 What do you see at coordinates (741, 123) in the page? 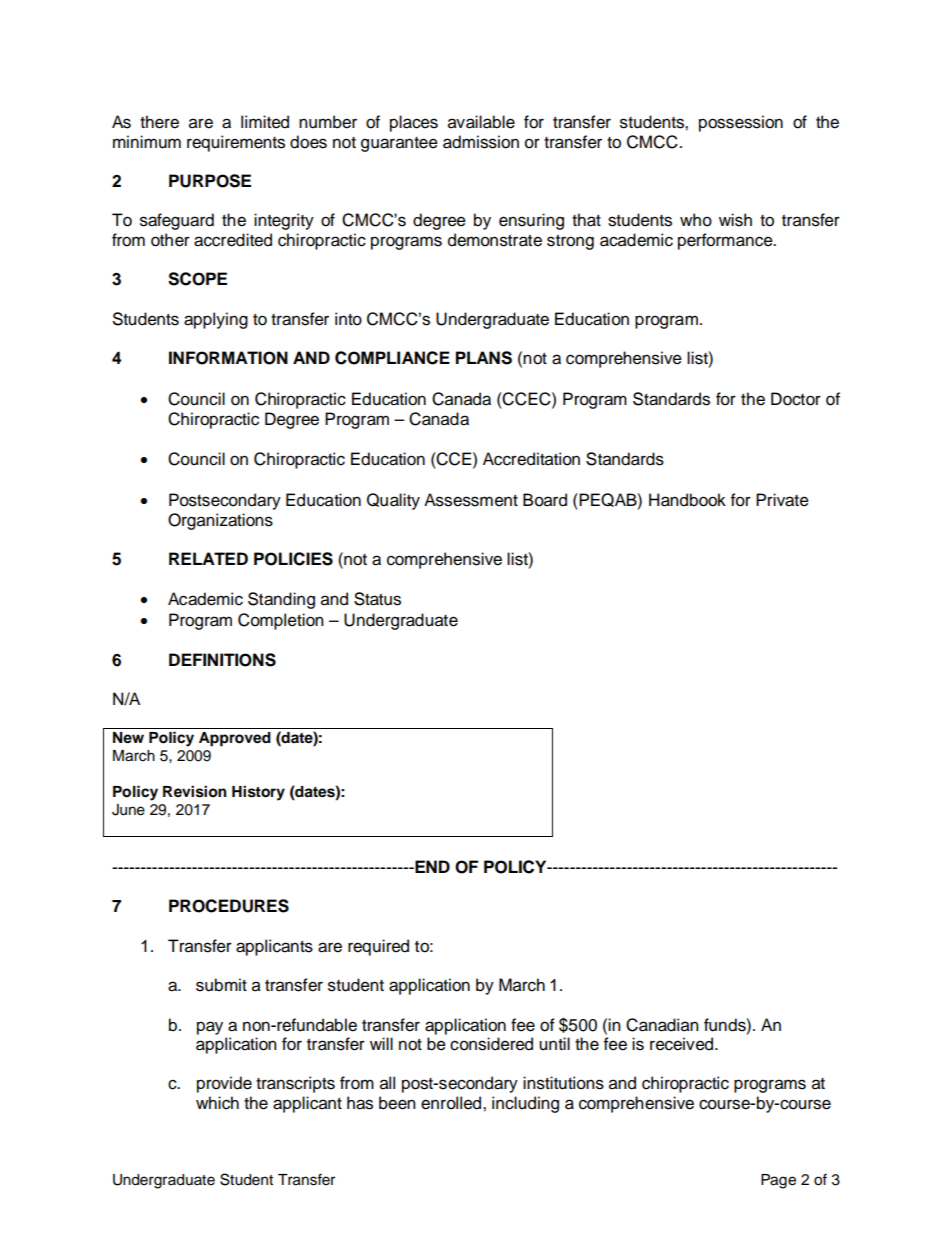
I see `possession` at bounding box center [741, 123].
